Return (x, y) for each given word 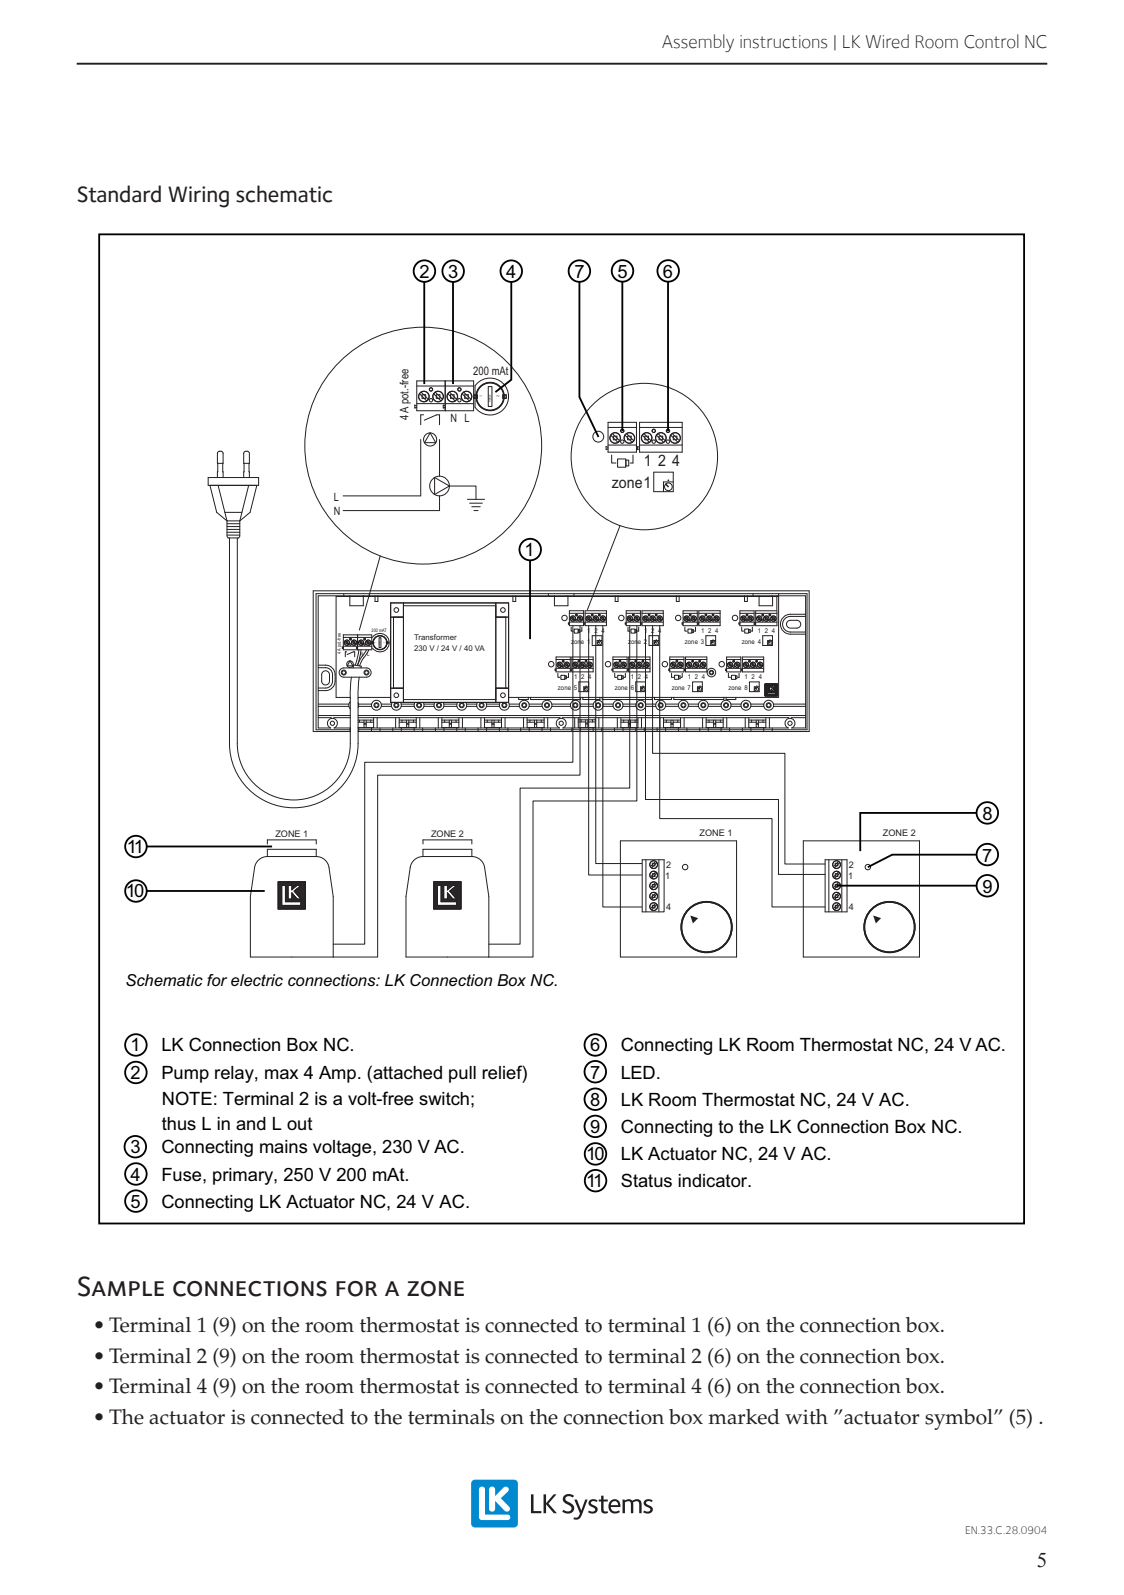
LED (638, 1072)
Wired (887, 41)
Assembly (698, 43)
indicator (714, 1181)
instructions (783, 42)
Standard (119, 194)
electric (257, 980)
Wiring (198, 197)
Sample (121, 1286)
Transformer (435, 637)
